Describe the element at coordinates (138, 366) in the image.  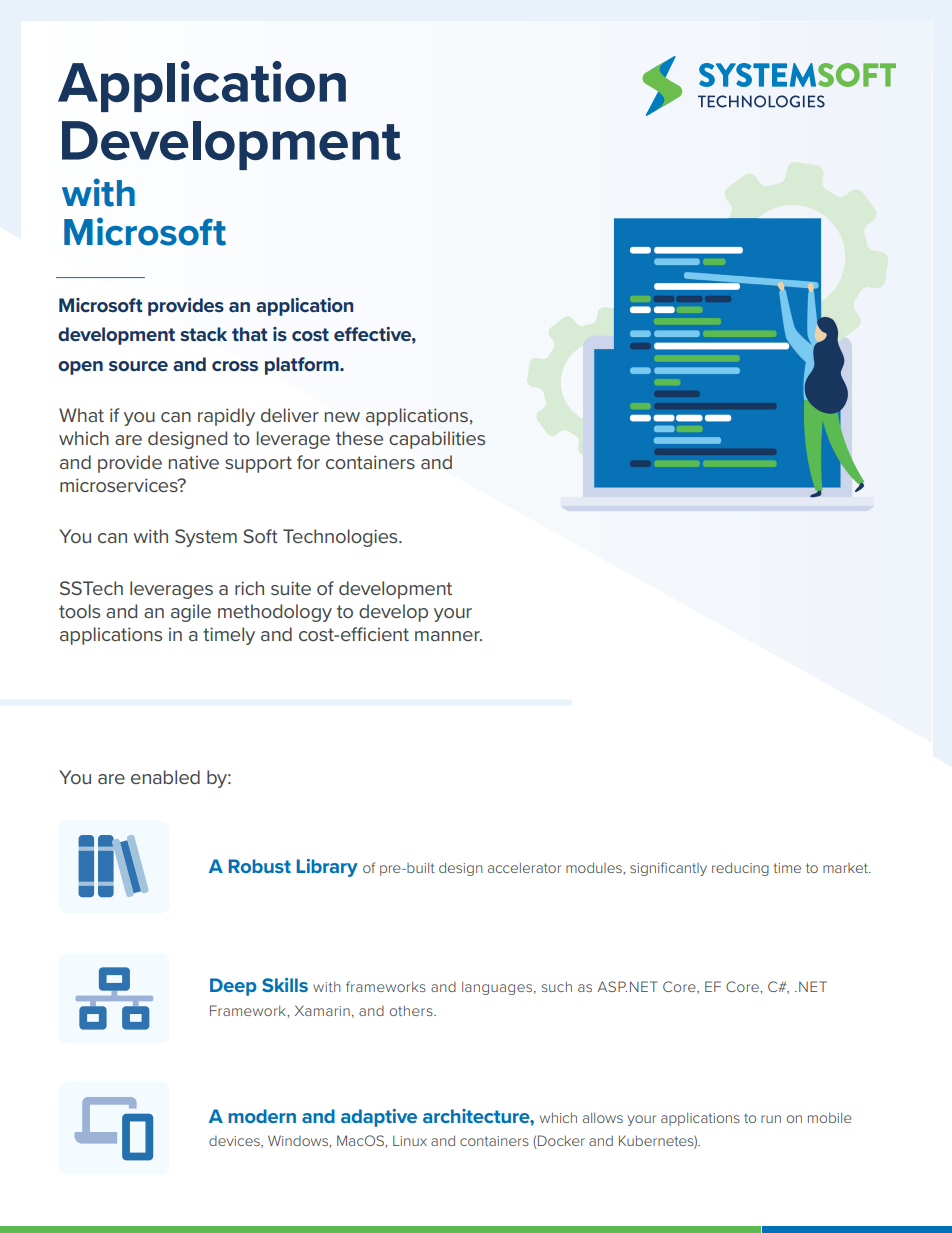
I see `source` at that location.
